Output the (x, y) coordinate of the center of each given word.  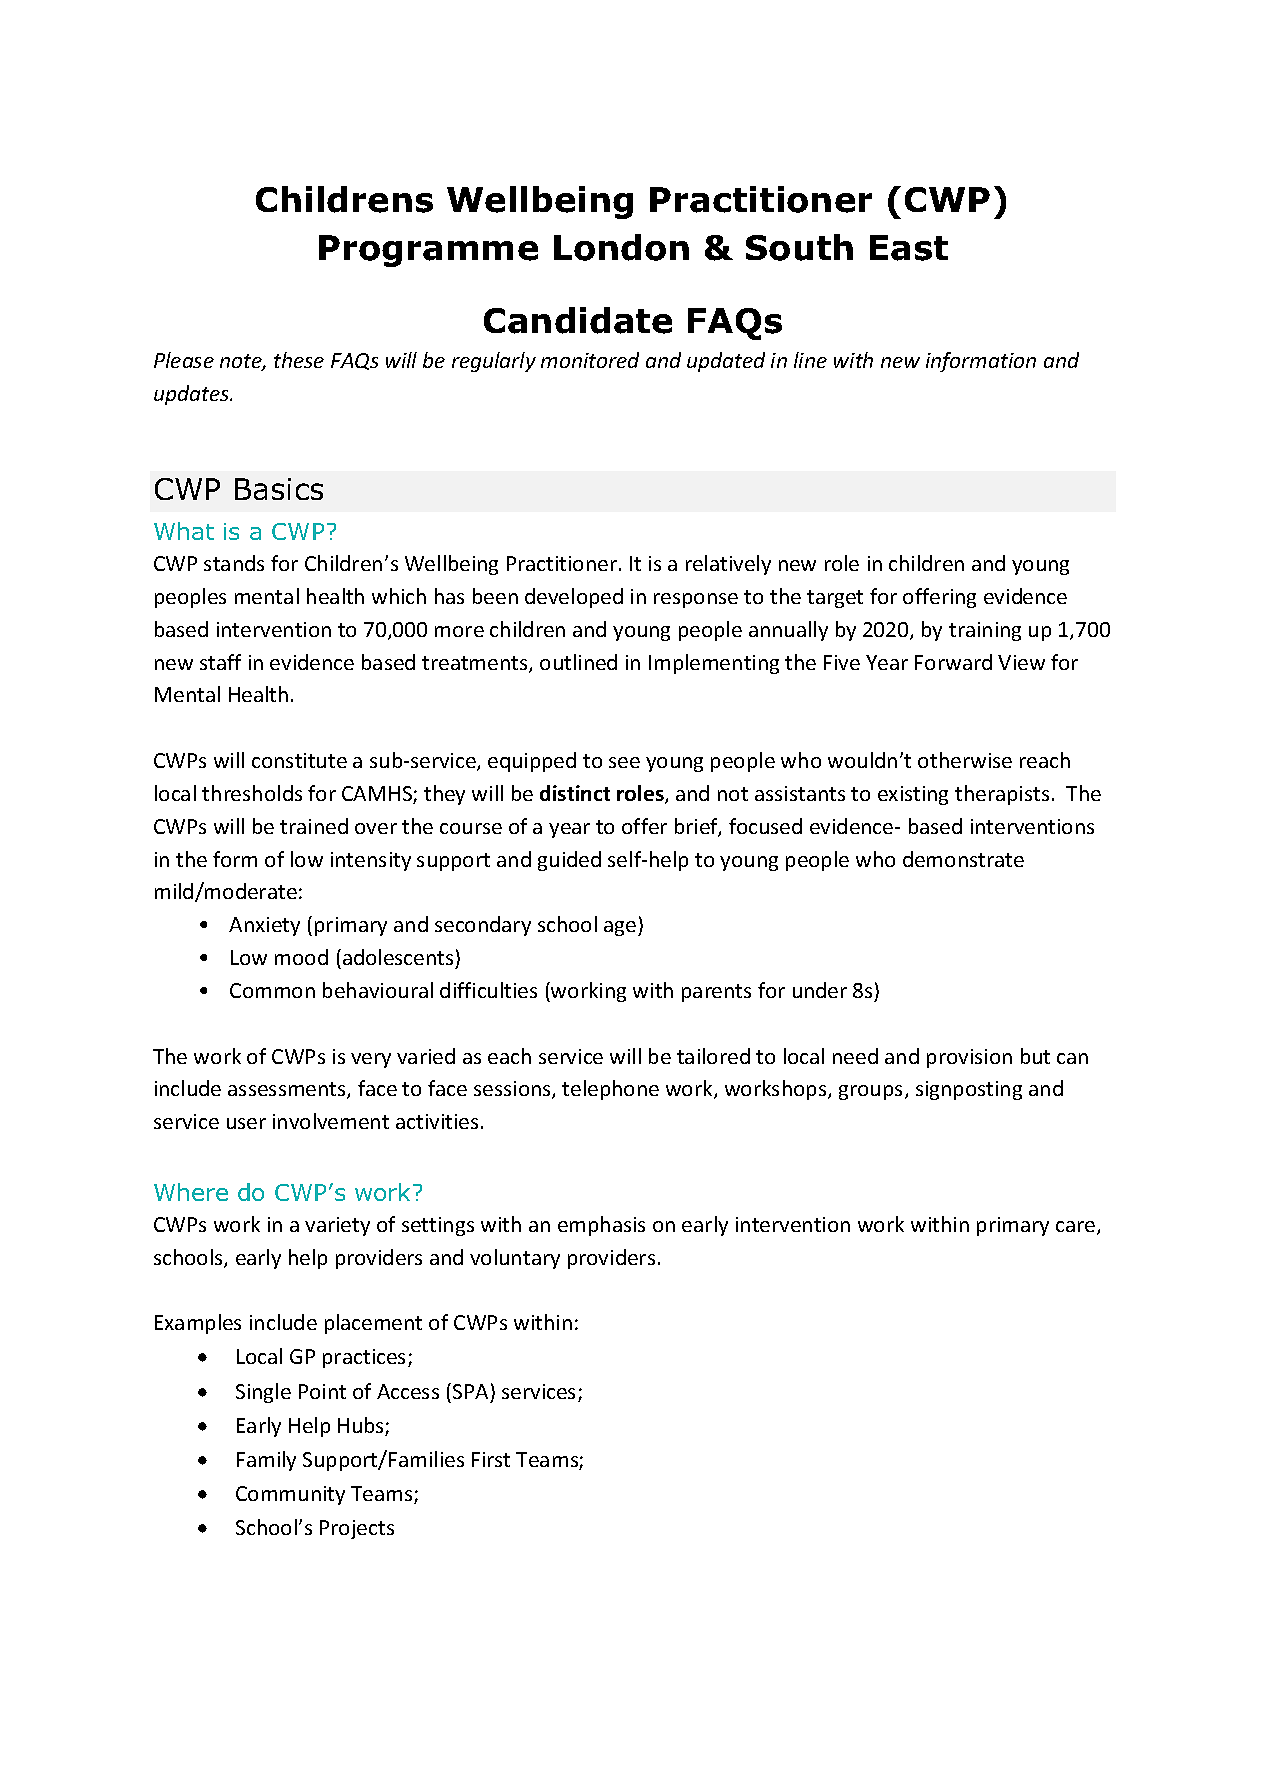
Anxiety (264, 926)
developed (574, 598)
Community (290, 1495)
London (621, 247)
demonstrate (963, 859)
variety (337, 1226)
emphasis (601, 1226)
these (299, 360)
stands (234, 563)
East (909, 248)
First (491, 1459)
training (985, 631)
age (621, 928)
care (1077, 1228)
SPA (470, 1391)
